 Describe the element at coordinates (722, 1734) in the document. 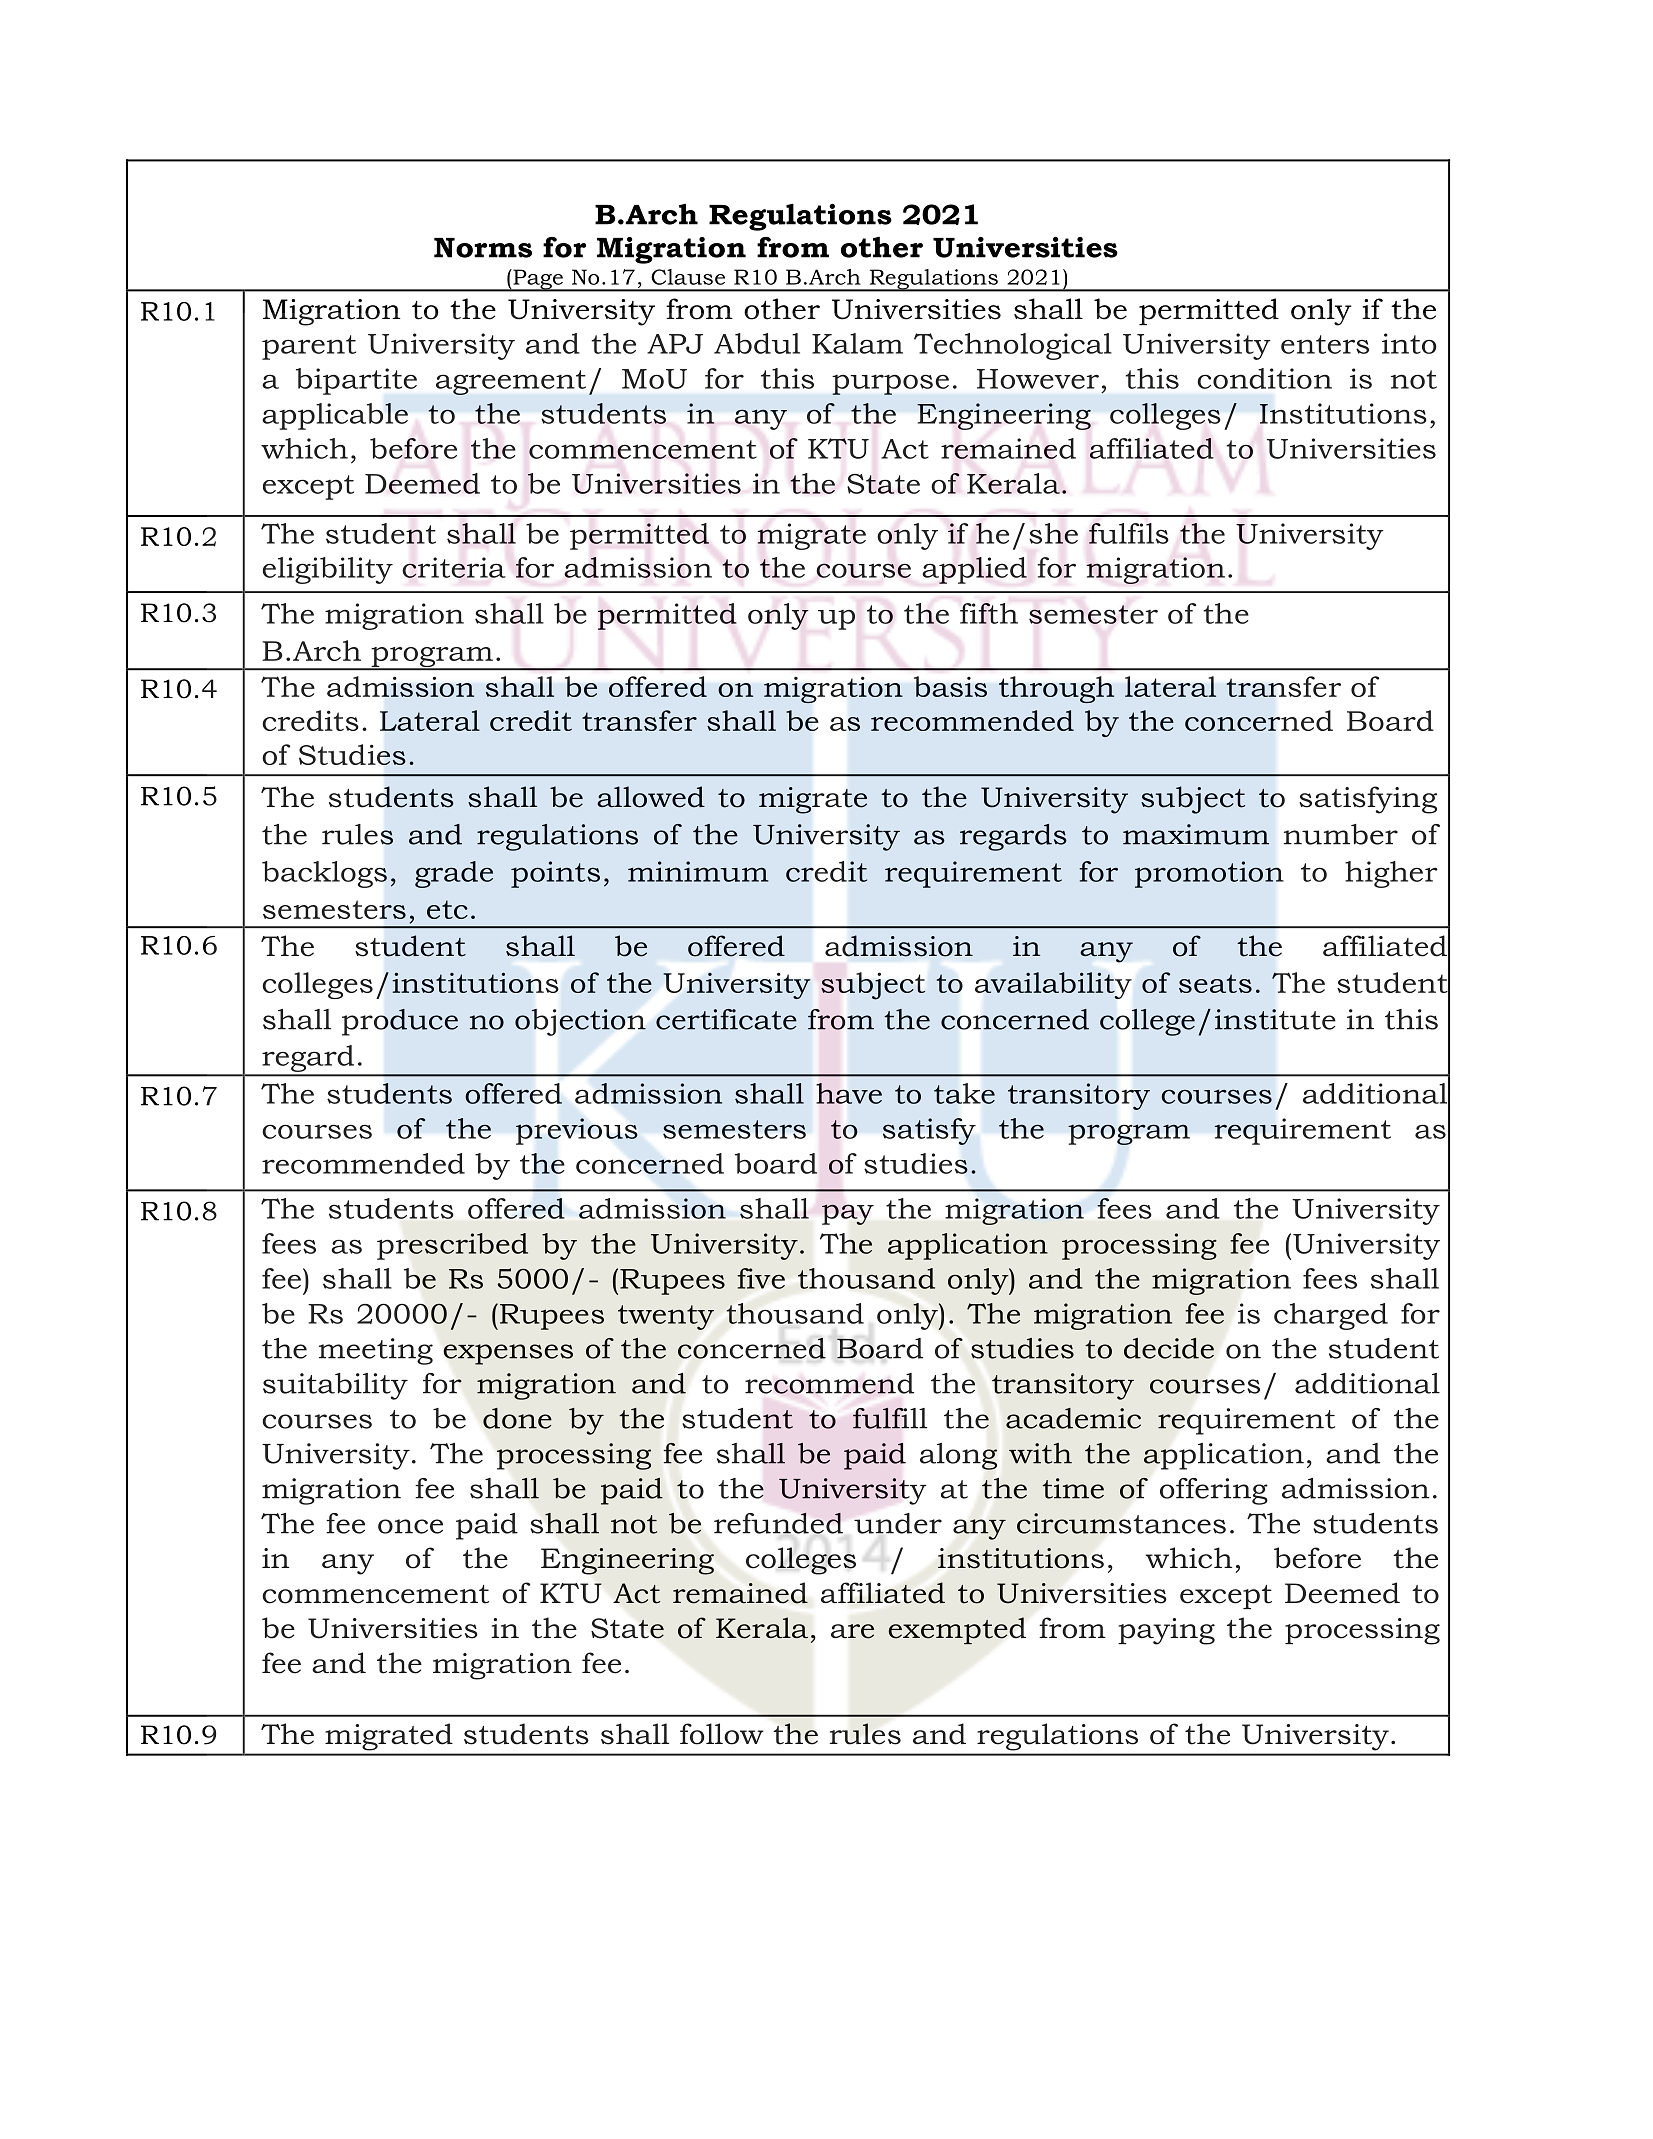

I see `follow` at that location.
